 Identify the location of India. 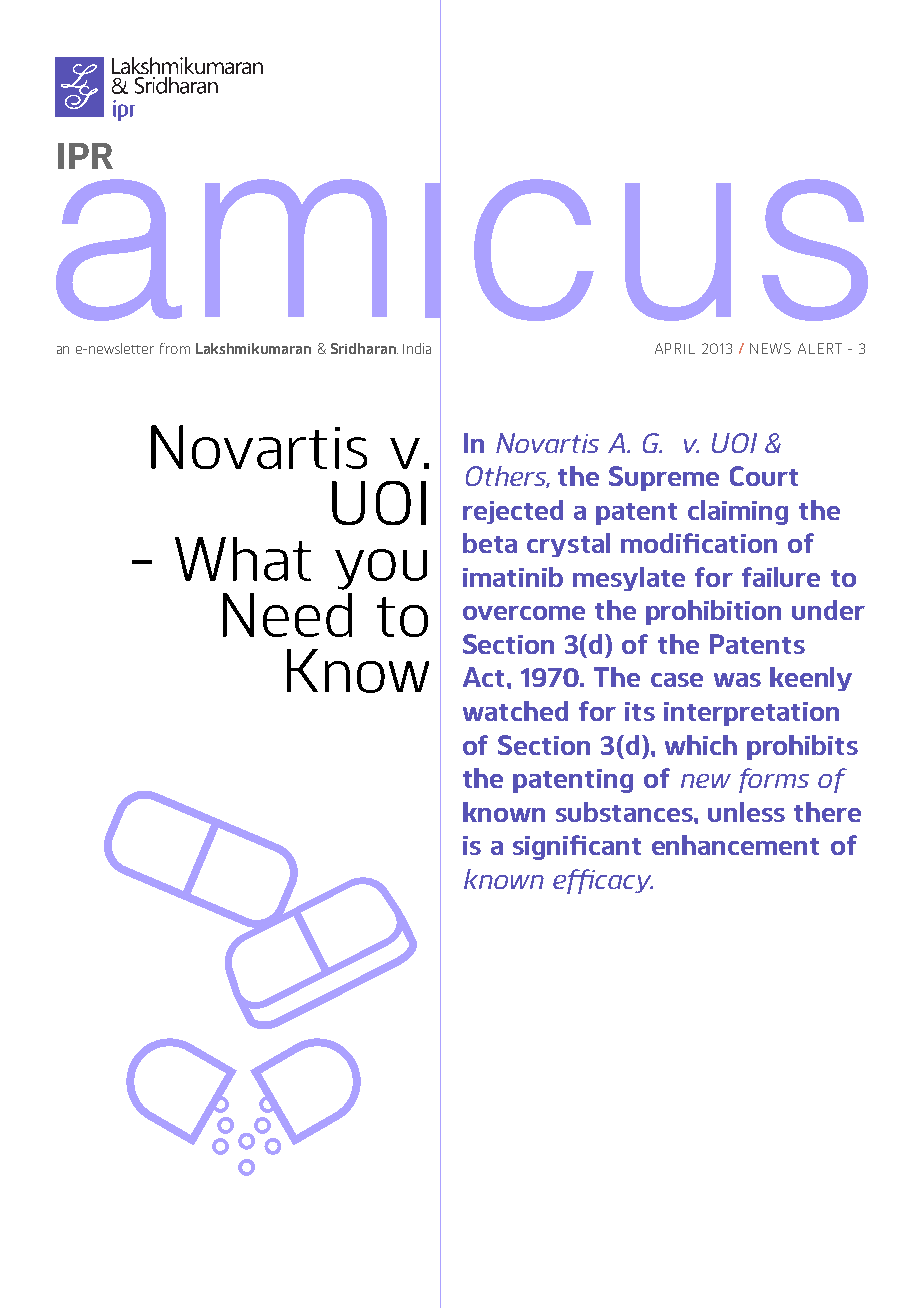
(417, 348).
